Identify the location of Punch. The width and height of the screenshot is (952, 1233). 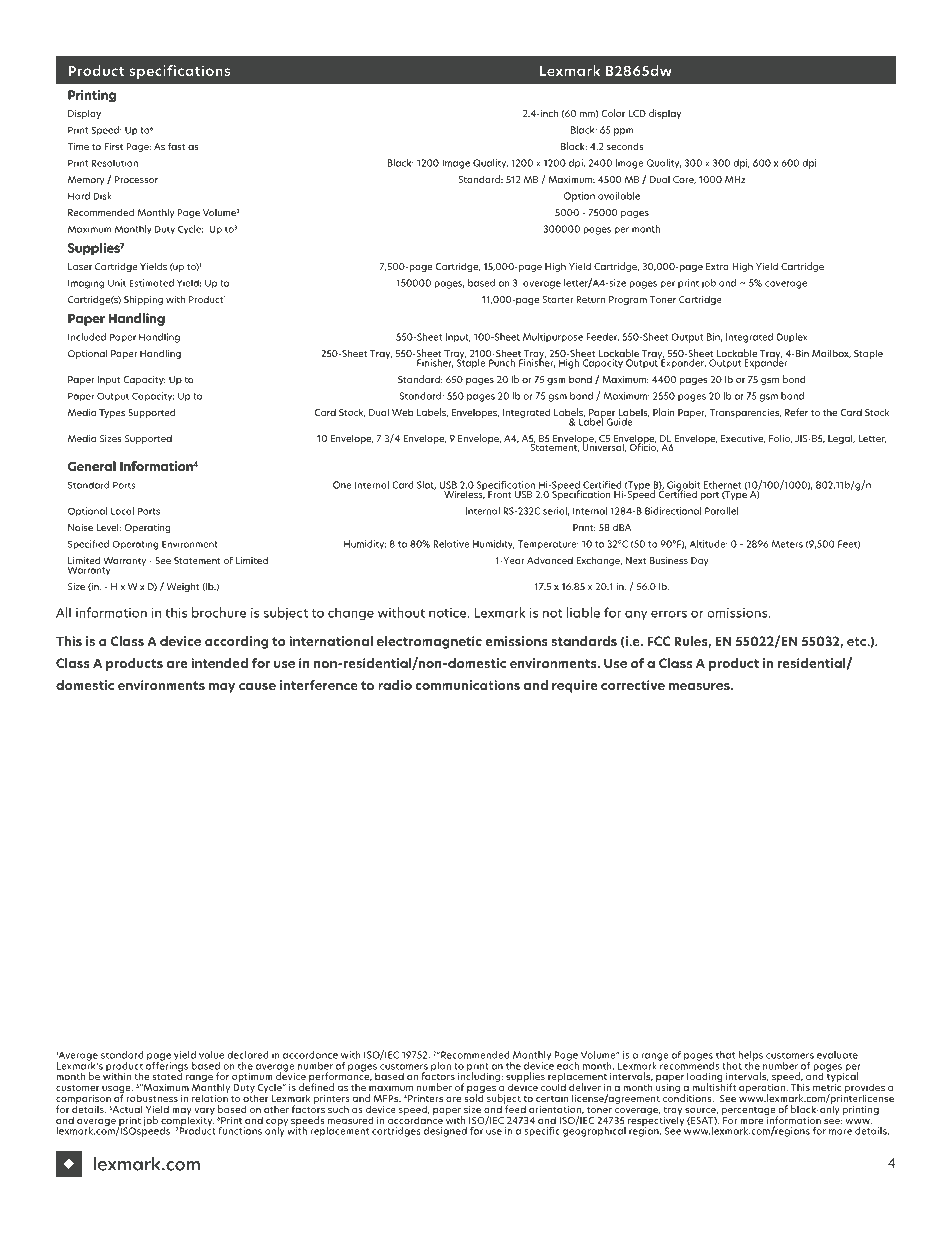
(502, 363).
